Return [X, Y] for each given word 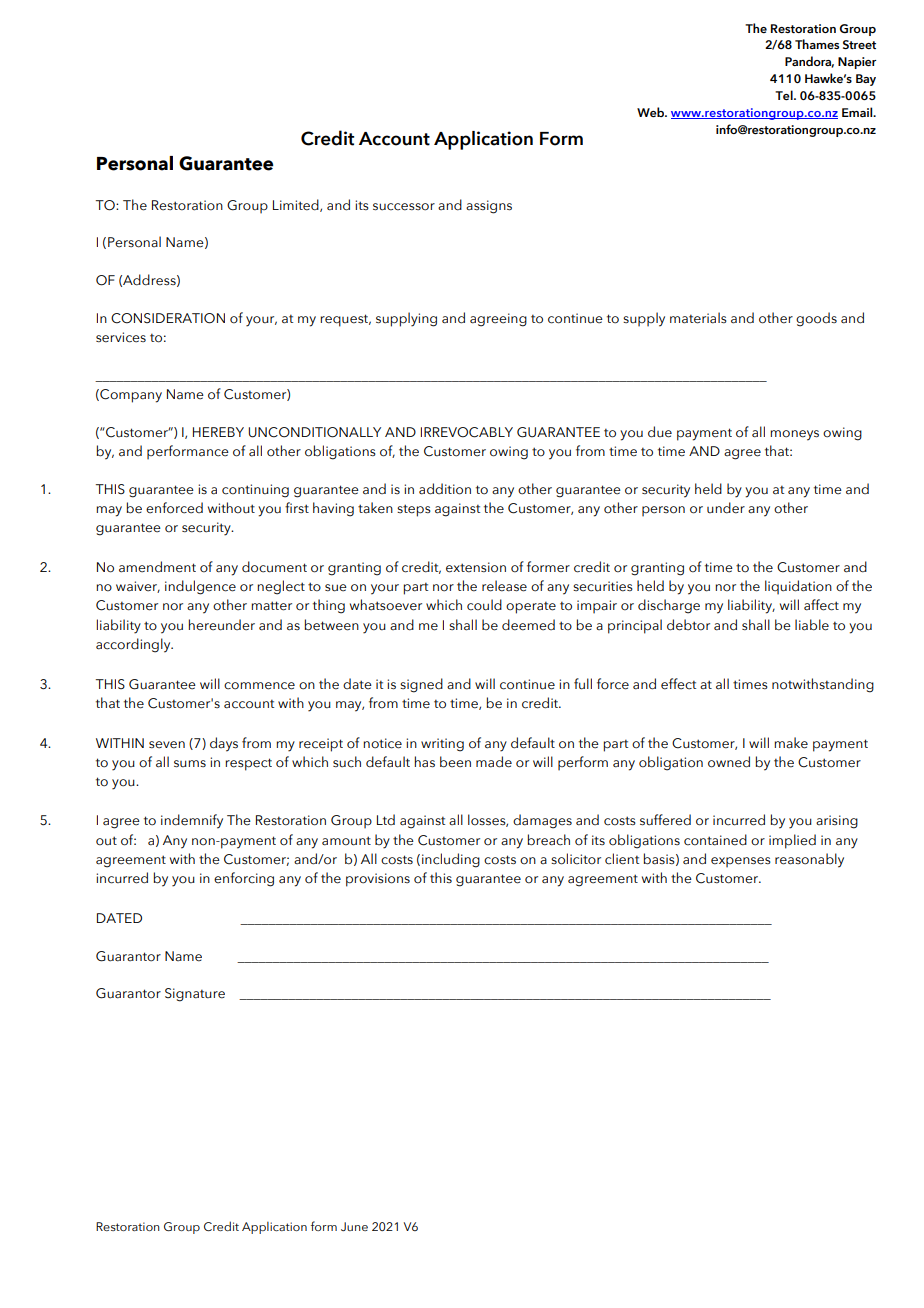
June [354, 1226]
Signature [195, 995]
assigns [489, 207]
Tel [785, 95]
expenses [741, 862]
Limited [297, 205]
